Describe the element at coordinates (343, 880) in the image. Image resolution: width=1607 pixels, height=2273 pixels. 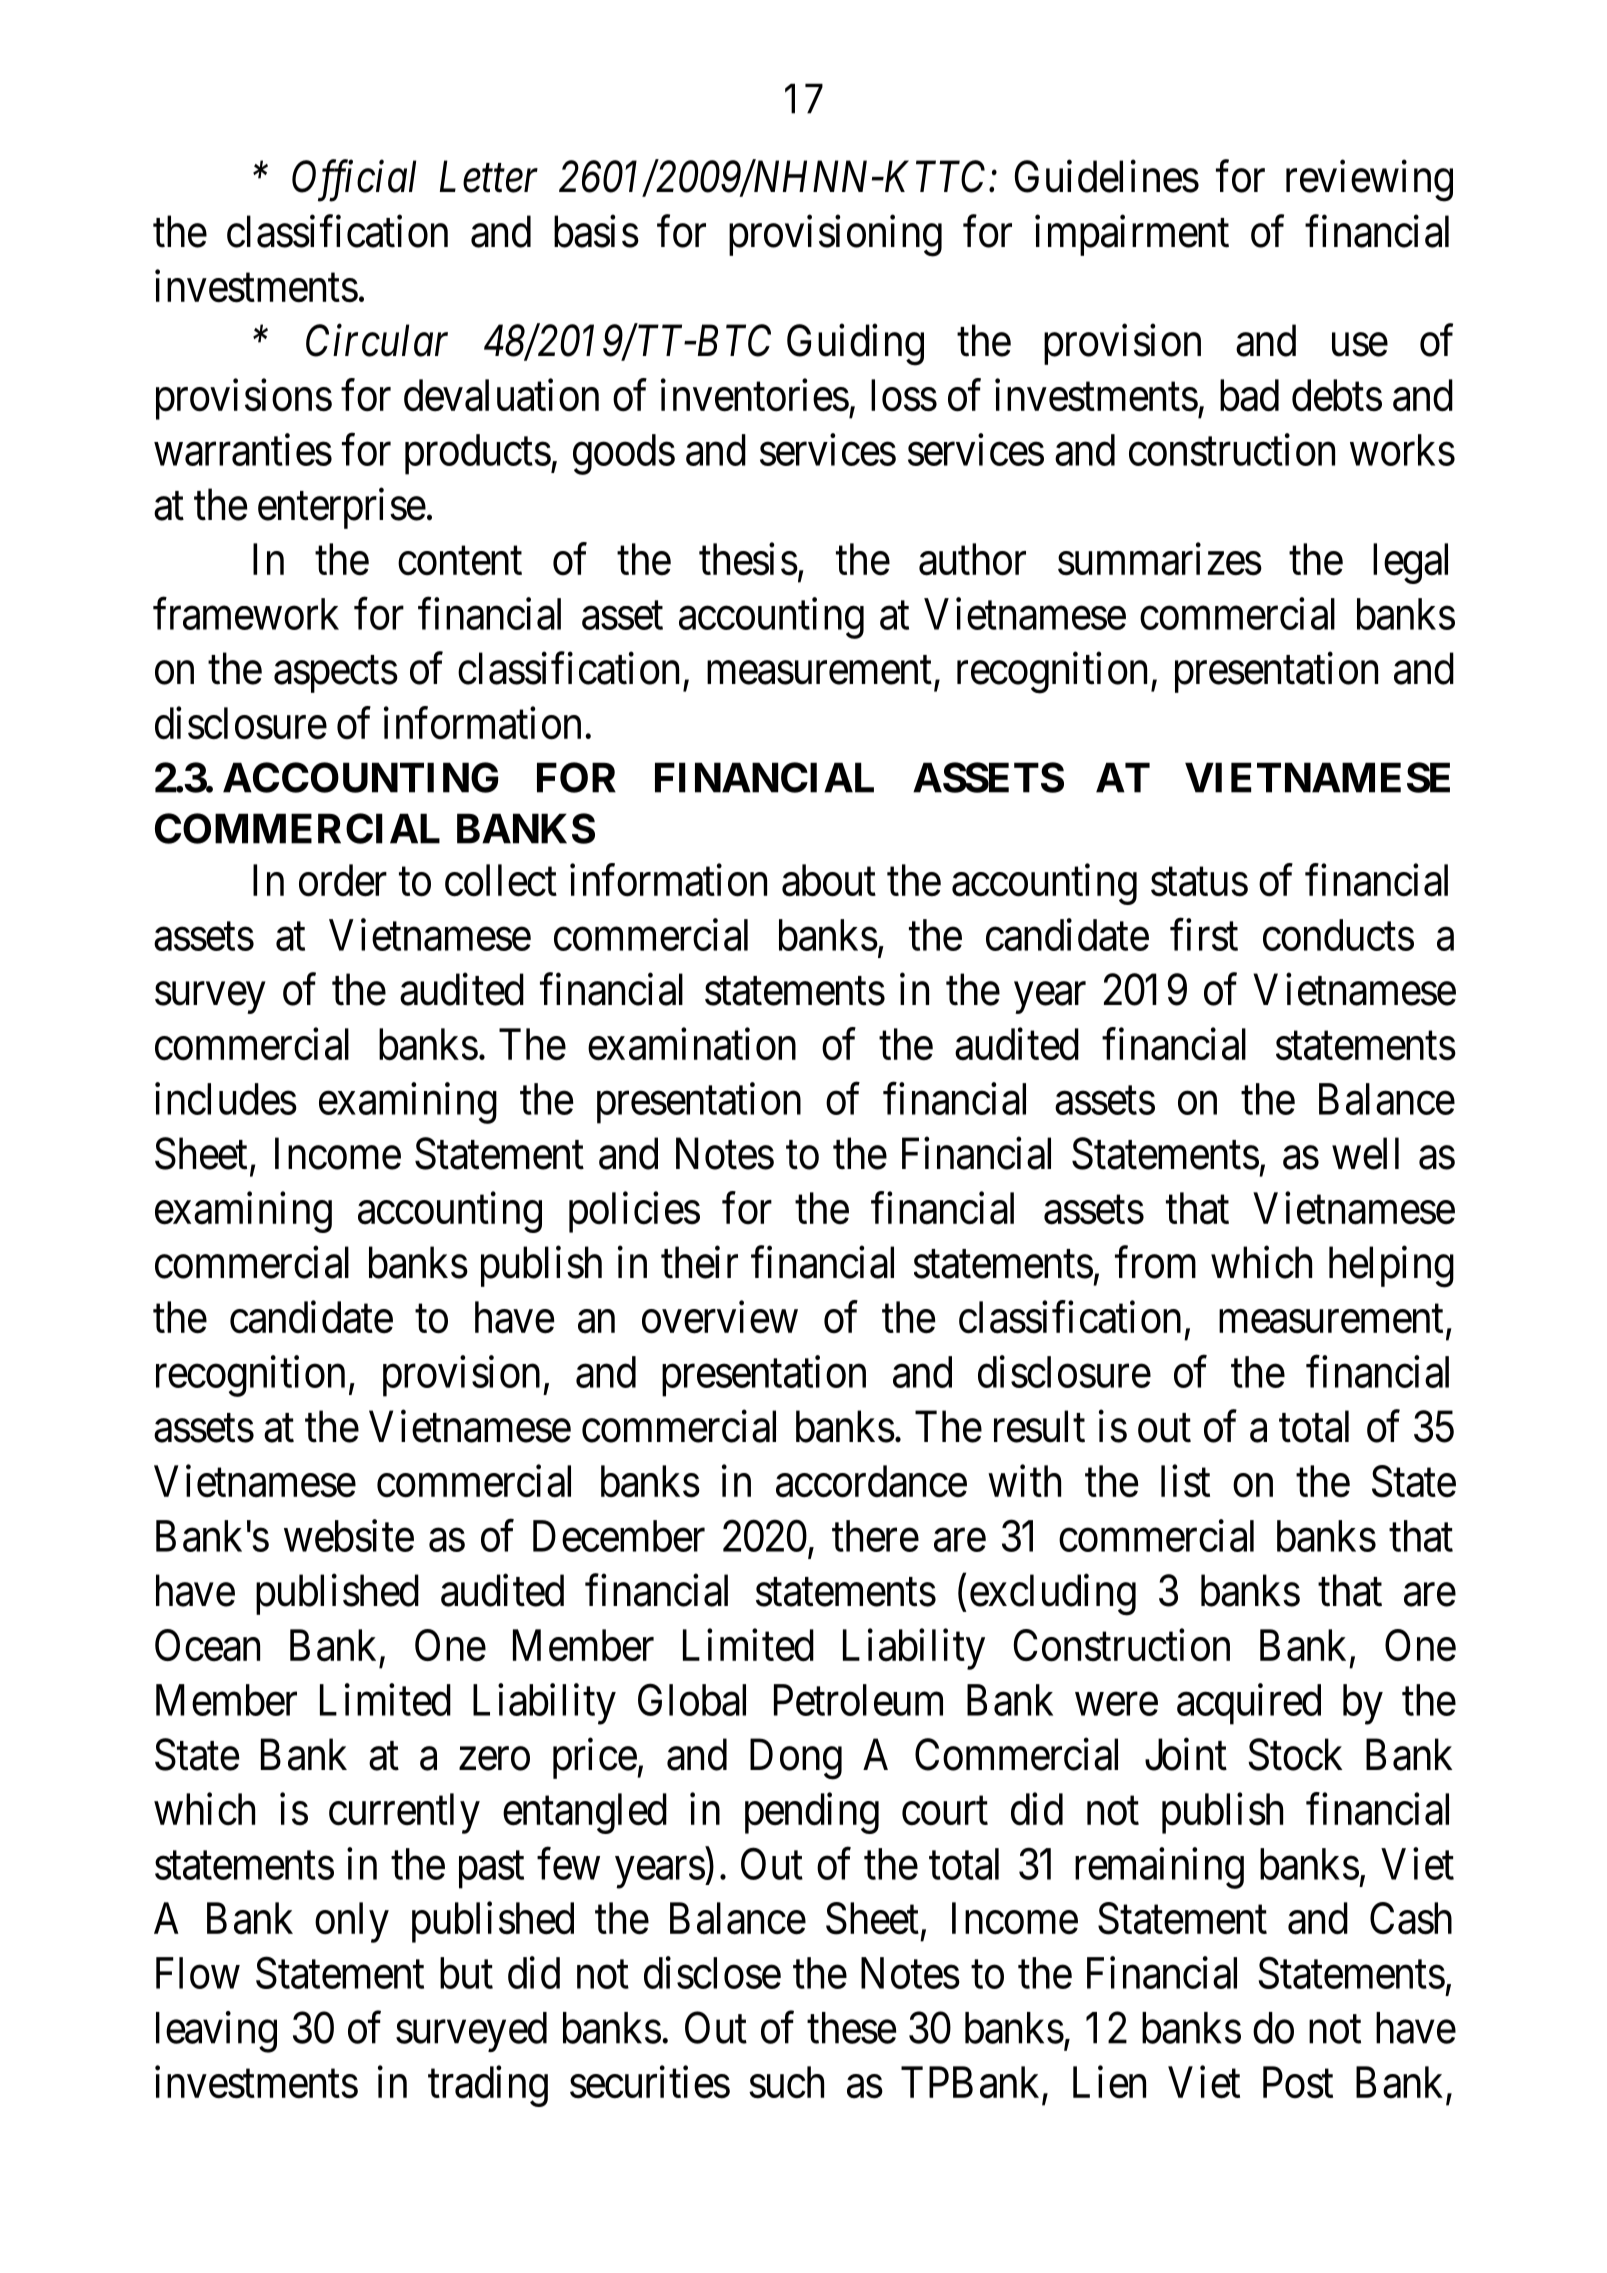
I see `order` at that location.
